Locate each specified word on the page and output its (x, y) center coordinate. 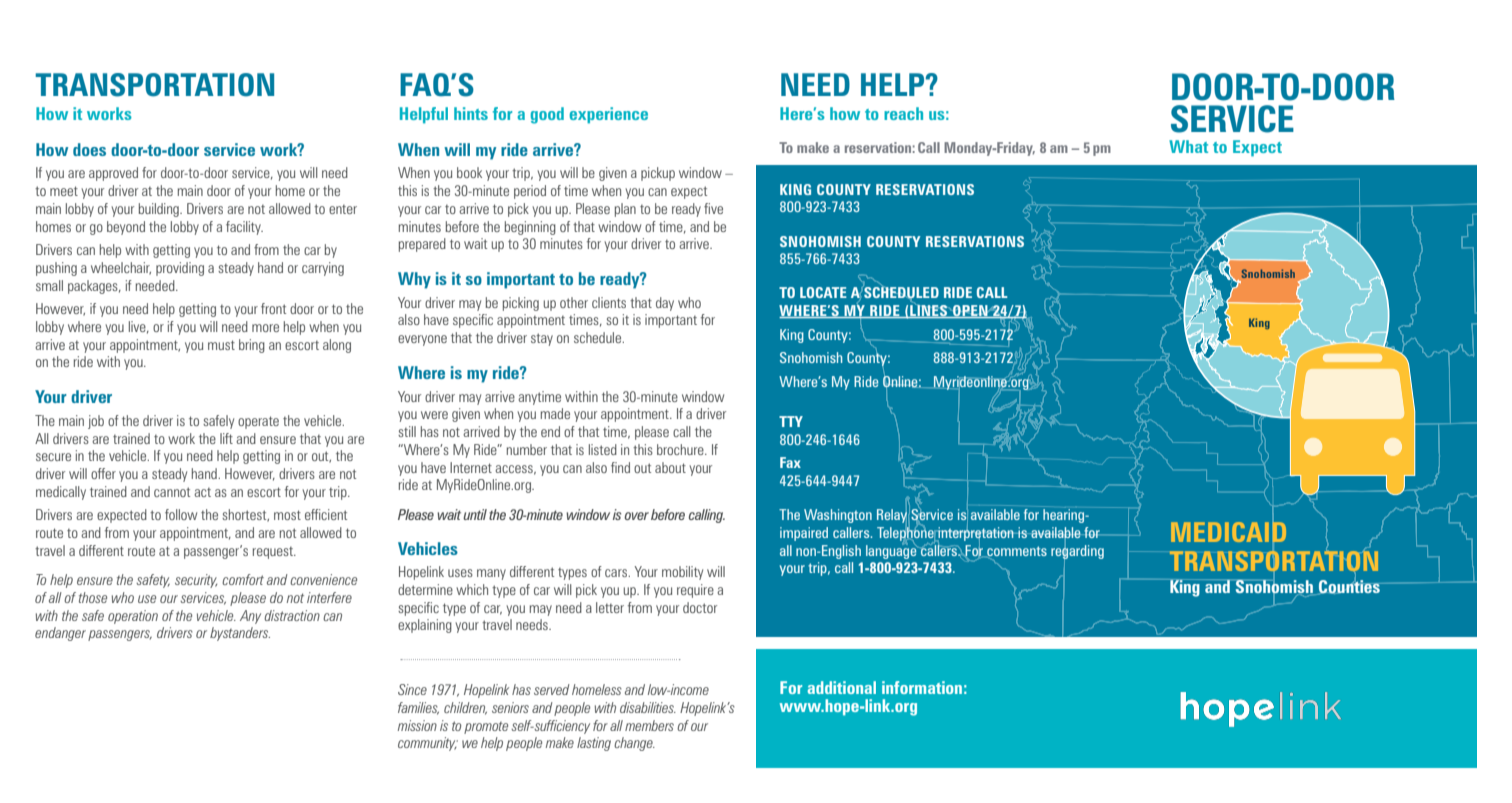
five (713, 208)
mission (417, 725)
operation (133, 617)
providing (180, 269)
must (221, 345)
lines (929, 311)
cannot (172, 492)
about (670, 467)
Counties (1349, 586)
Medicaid (1228, 531)
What (1188, 146)
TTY (791, 421)
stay (542, 339)
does (89, 149)
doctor (700, 607)
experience (609, 115)
